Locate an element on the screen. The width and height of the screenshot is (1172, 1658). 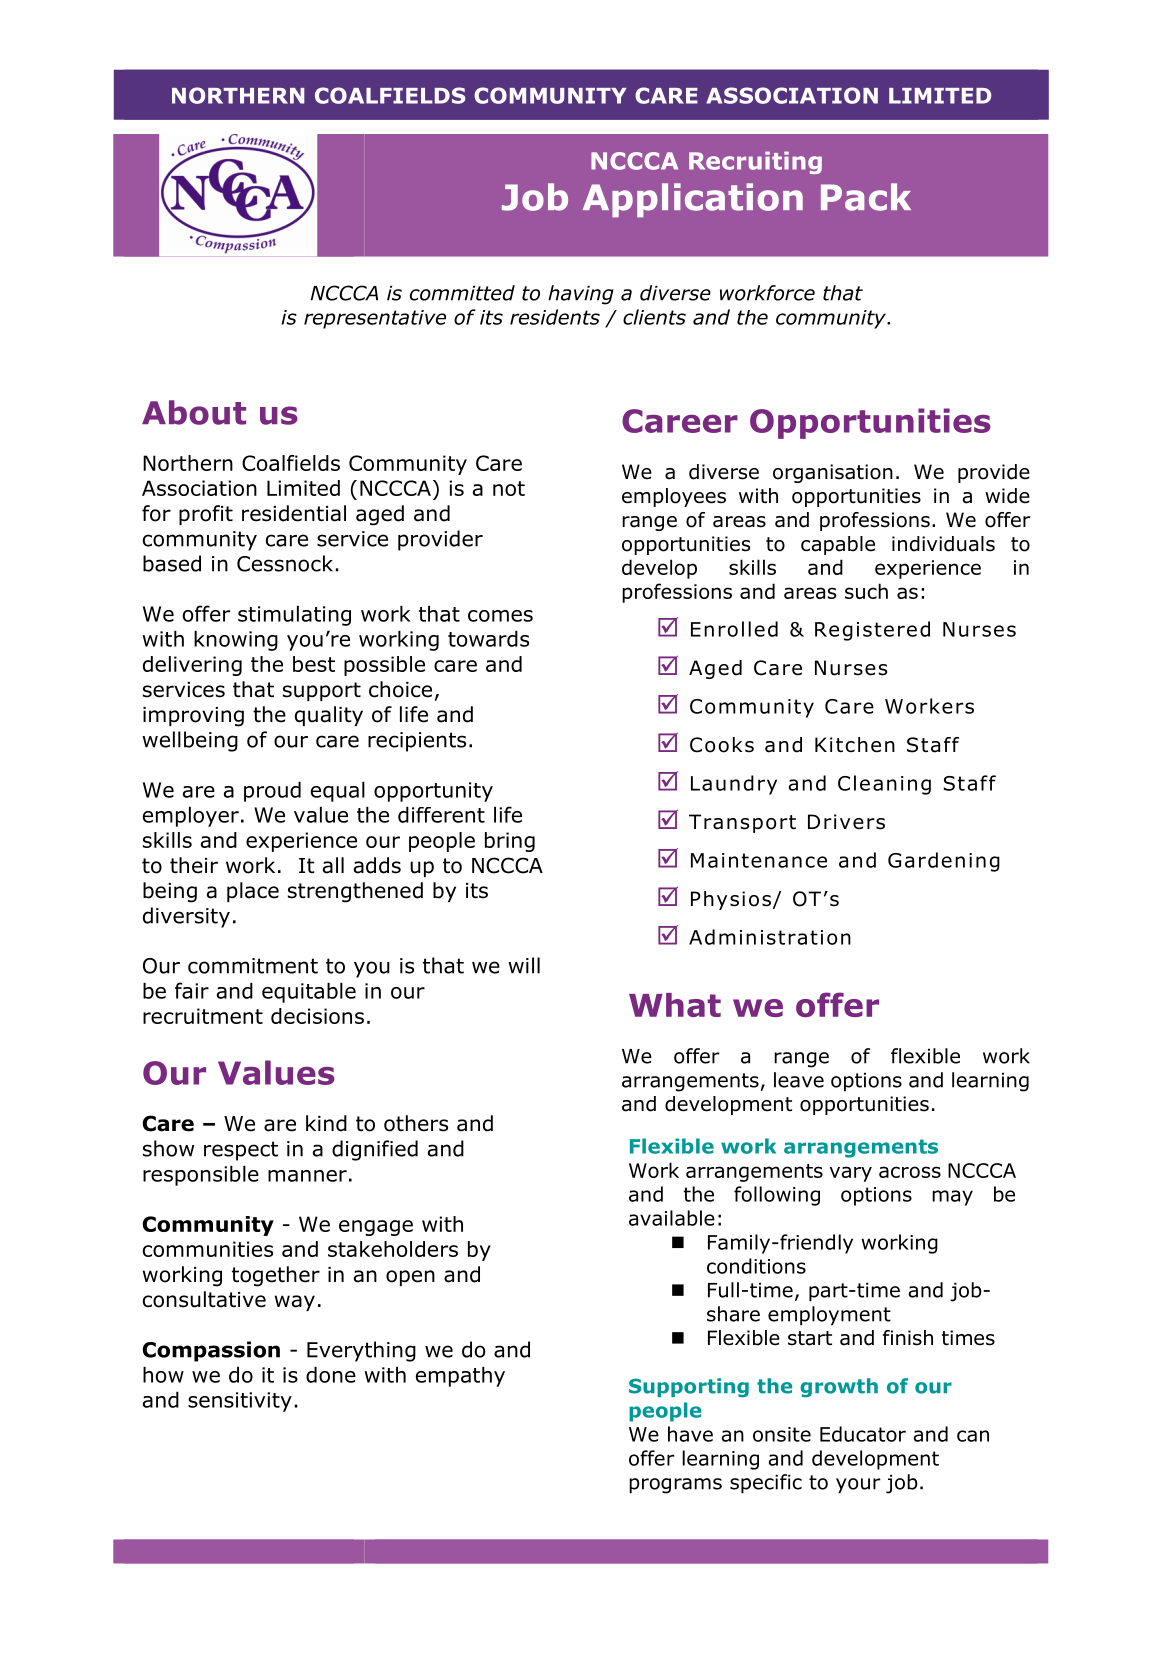
respect is located at coordinates (241, 1151).
